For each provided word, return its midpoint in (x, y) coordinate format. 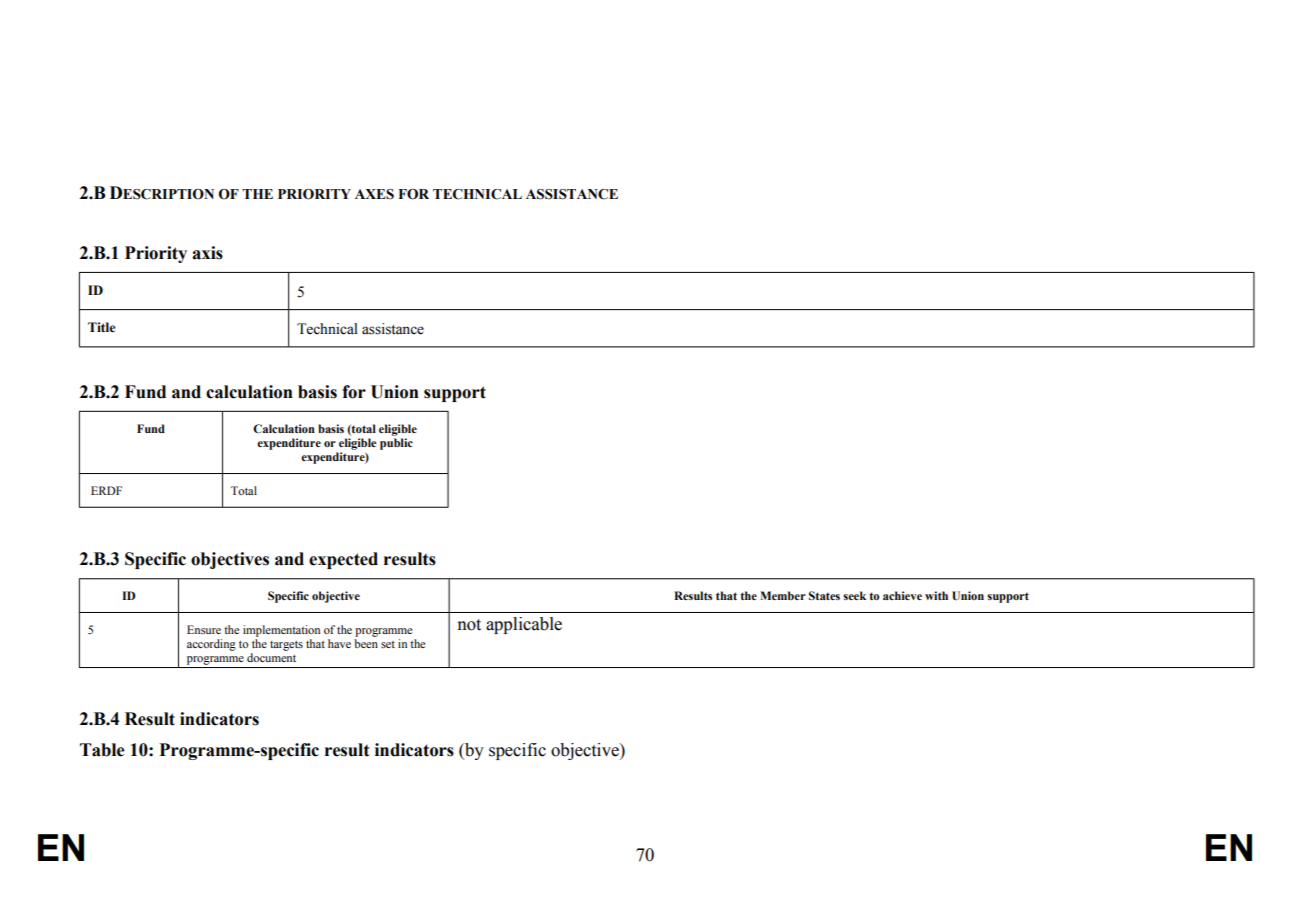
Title (101, 327)
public (396, 444)
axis (207, 253)
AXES (374, 194)
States (824, 595)
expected (343, 560)
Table (102, 750)
